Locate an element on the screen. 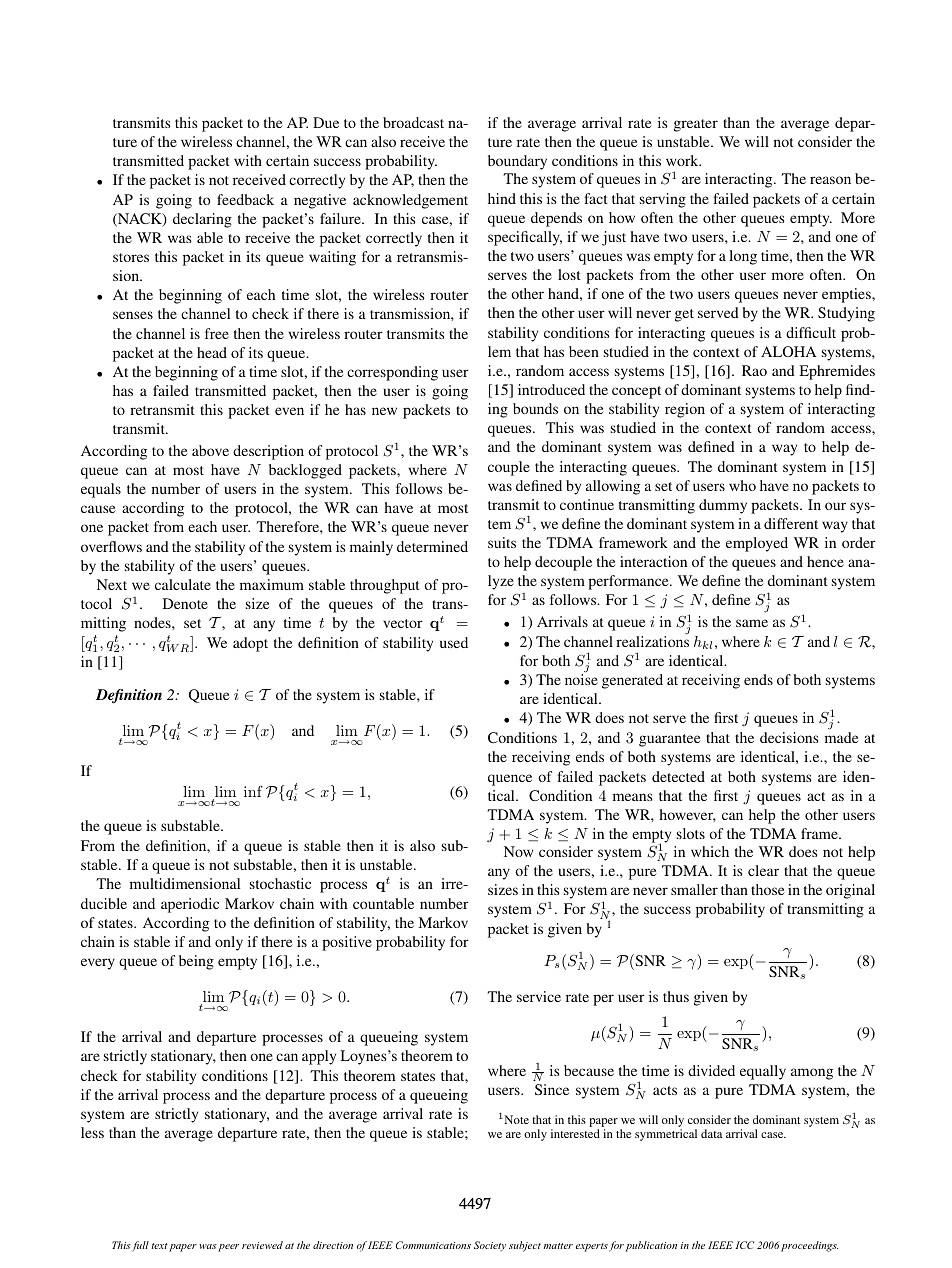 This screenshot has width=952, height=1268. positive is located at coordinates (347, 943).
